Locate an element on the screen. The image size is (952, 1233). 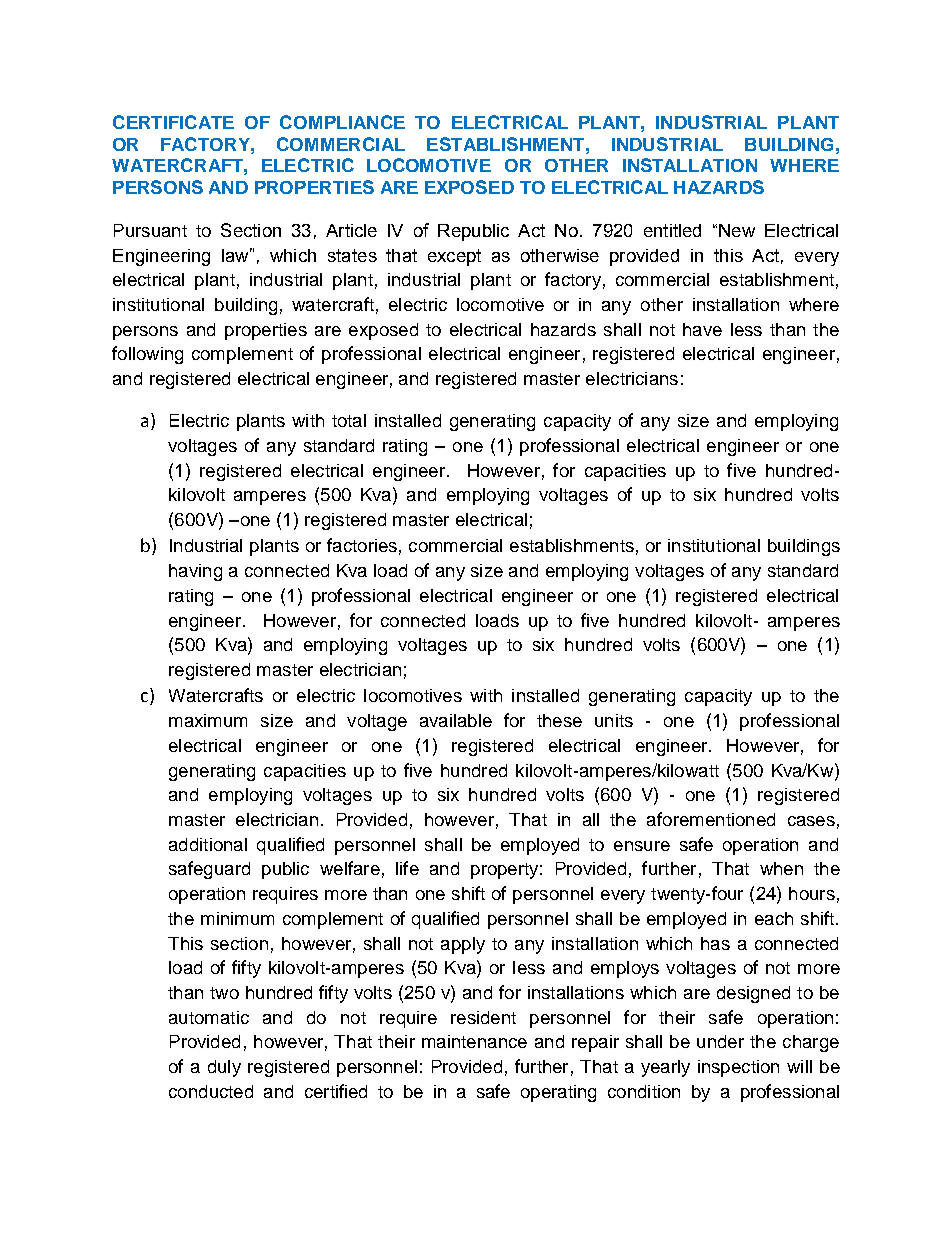
New is located at coordinates (737, 230).
